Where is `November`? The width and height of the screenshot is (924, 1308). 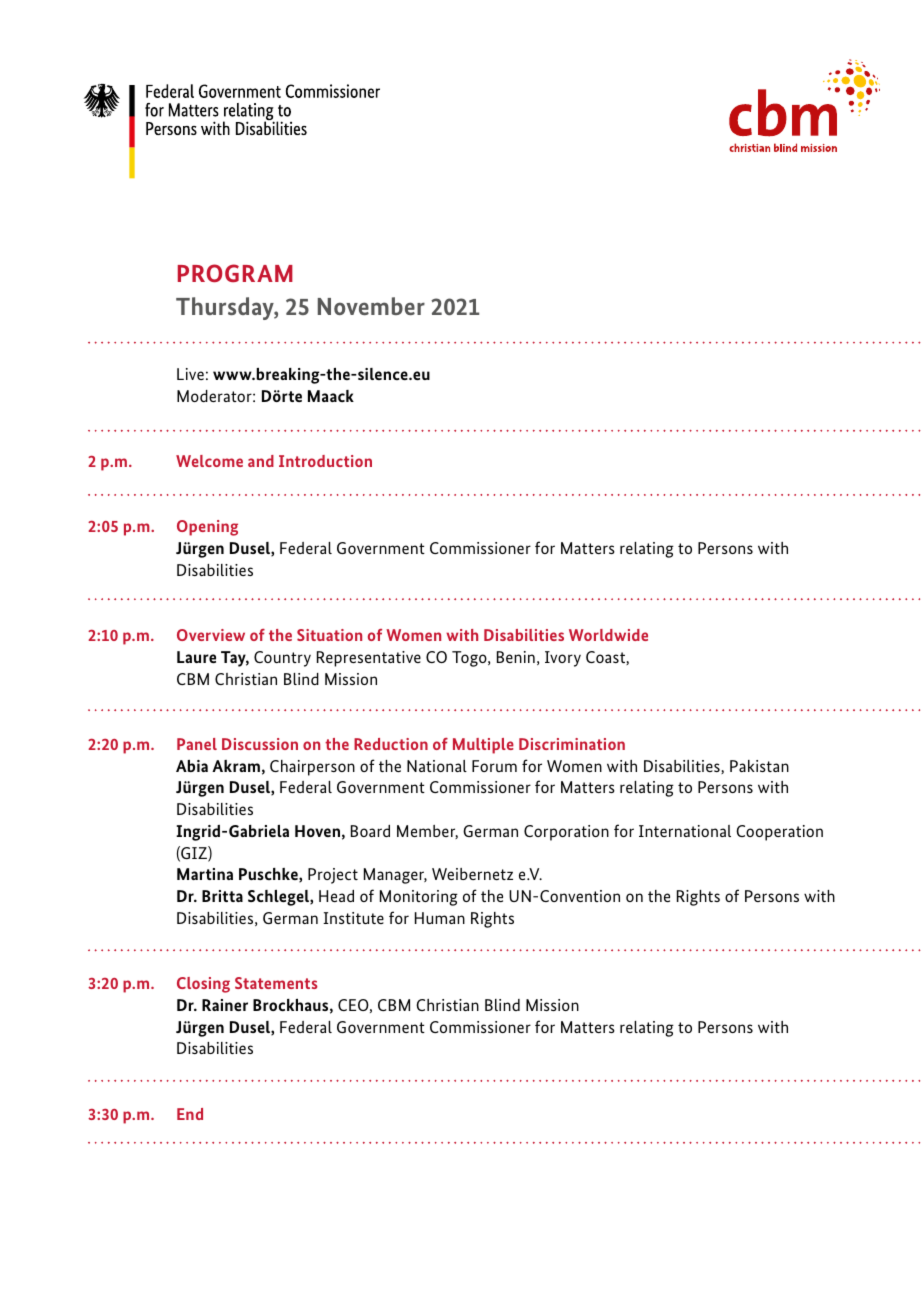
November is located at coordinates (371, 306).
